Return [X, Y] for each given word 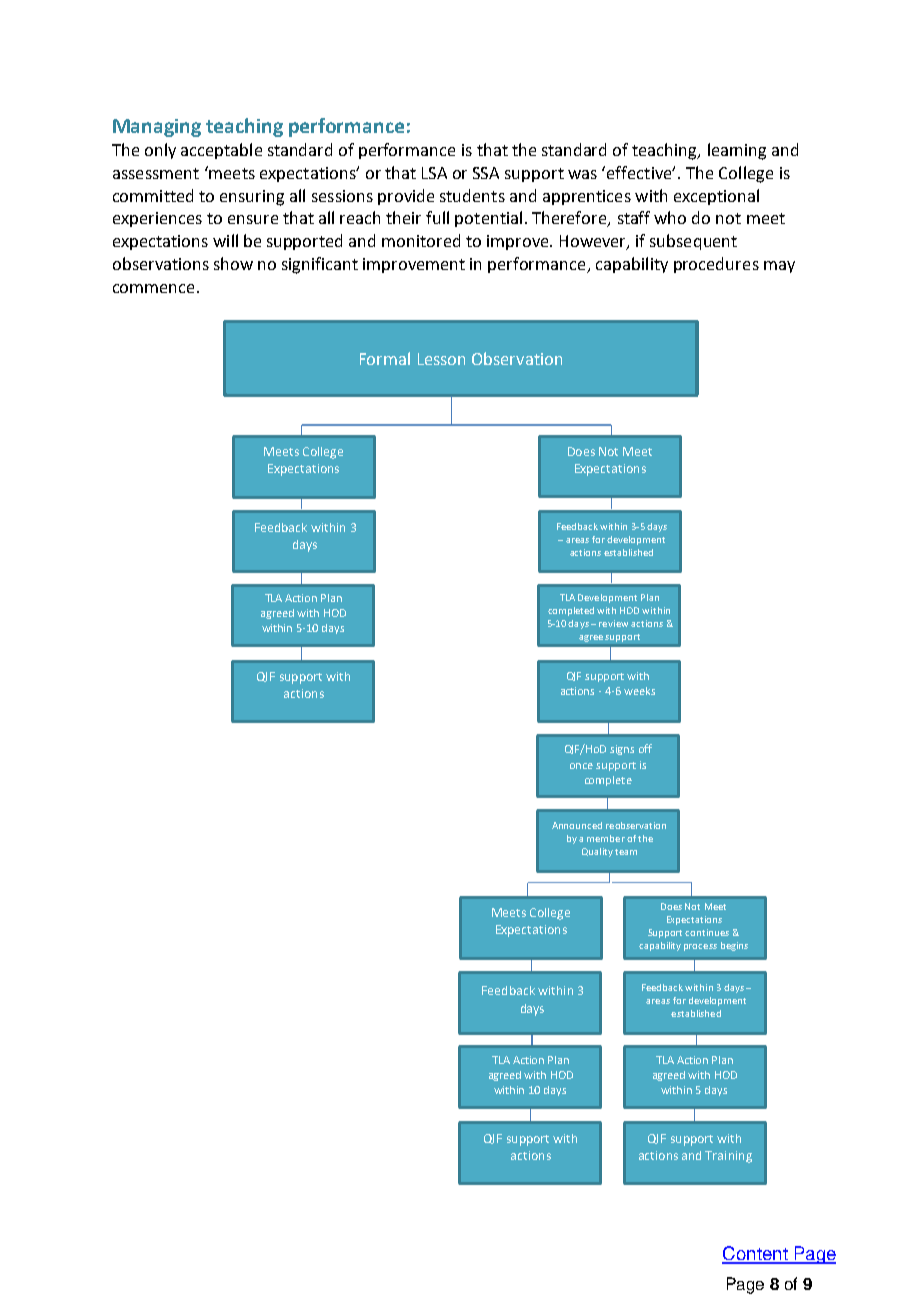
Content [756, 1254]
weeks [639, 691]
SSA [486, 173]
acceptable [221, 151]
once [581, 766]
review [613, 623]
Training [728, 1157]
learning [737, 151]
